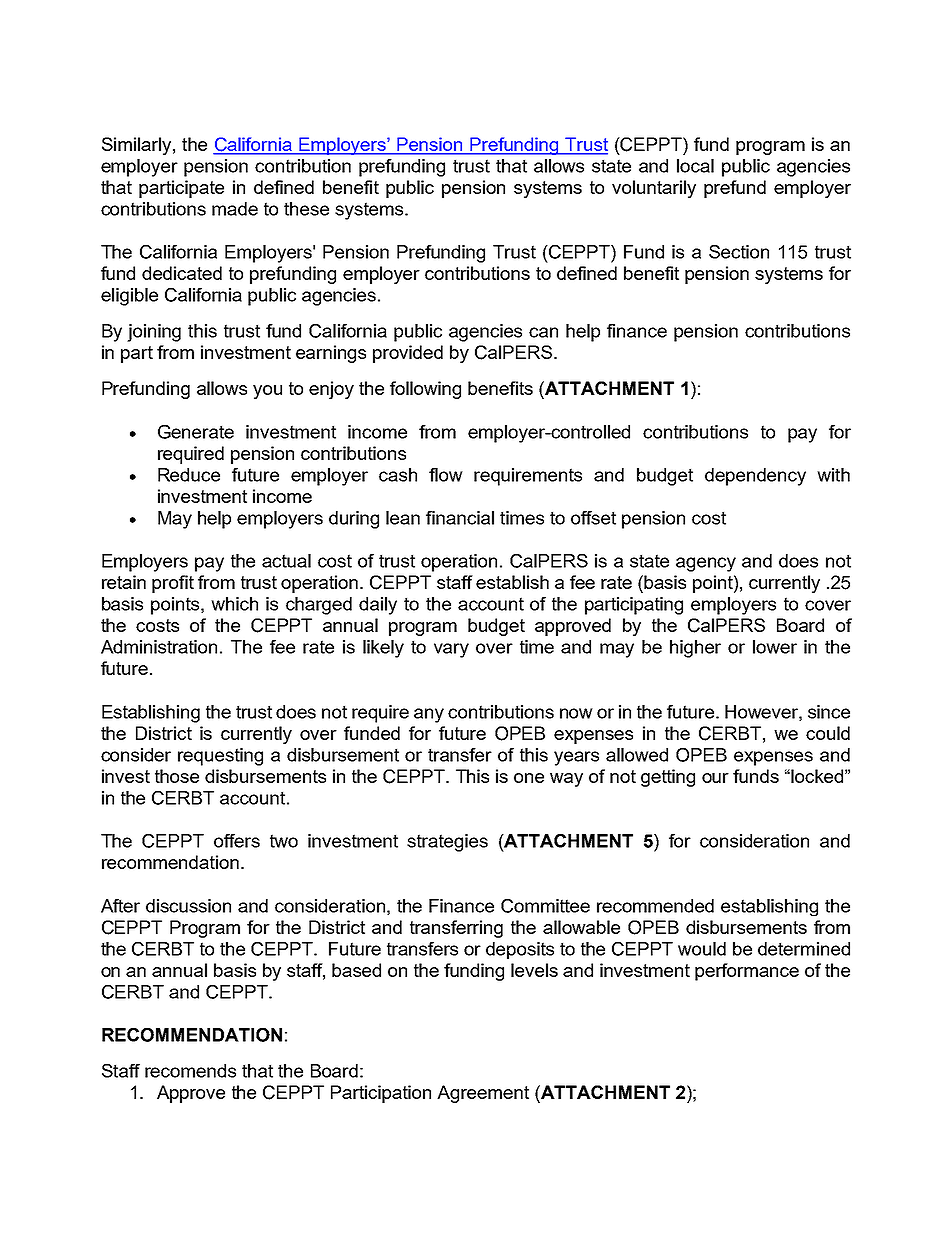 Image resolution: width=952 pixels, height=1233 pixels. What do you see at coordinates (829, 712) in the document?
I see `since` at bounding box center [829, 712].
